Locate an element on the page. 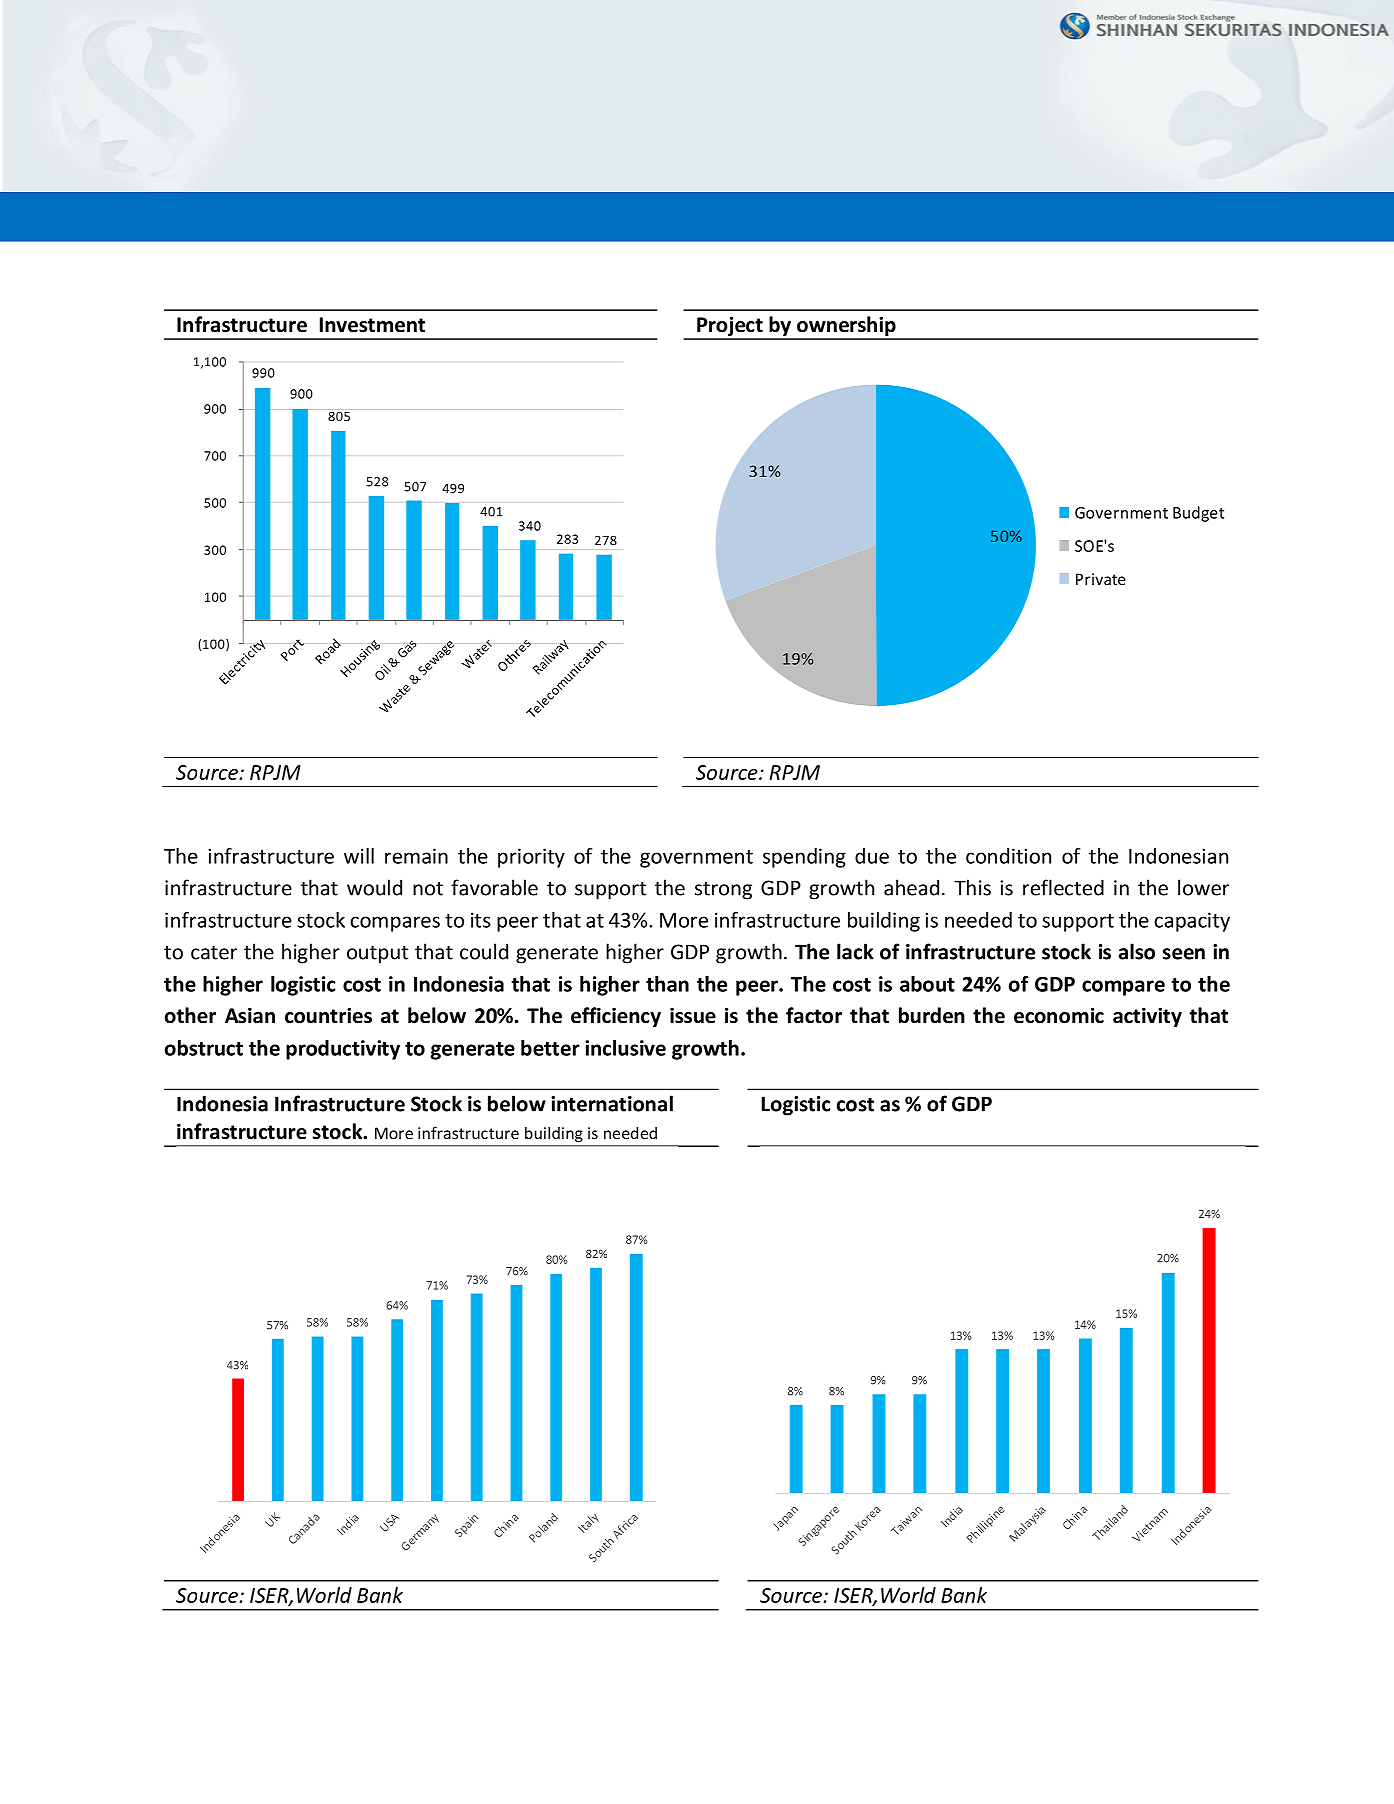 The image size is (1394, 1804). productivity is located at coordinates (343, 1050).
